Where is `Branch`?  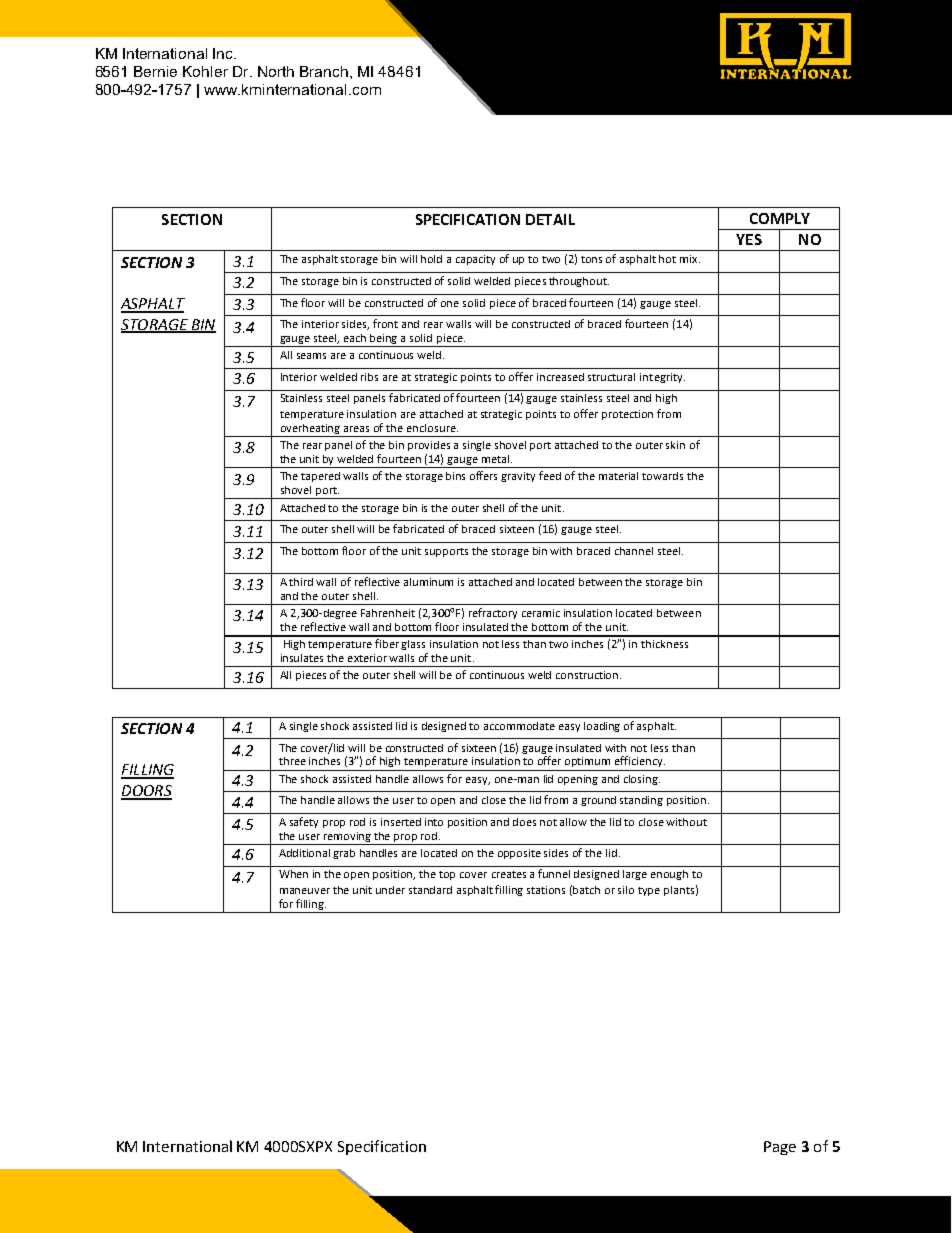
Branch is located at coordinates (324, 71).
